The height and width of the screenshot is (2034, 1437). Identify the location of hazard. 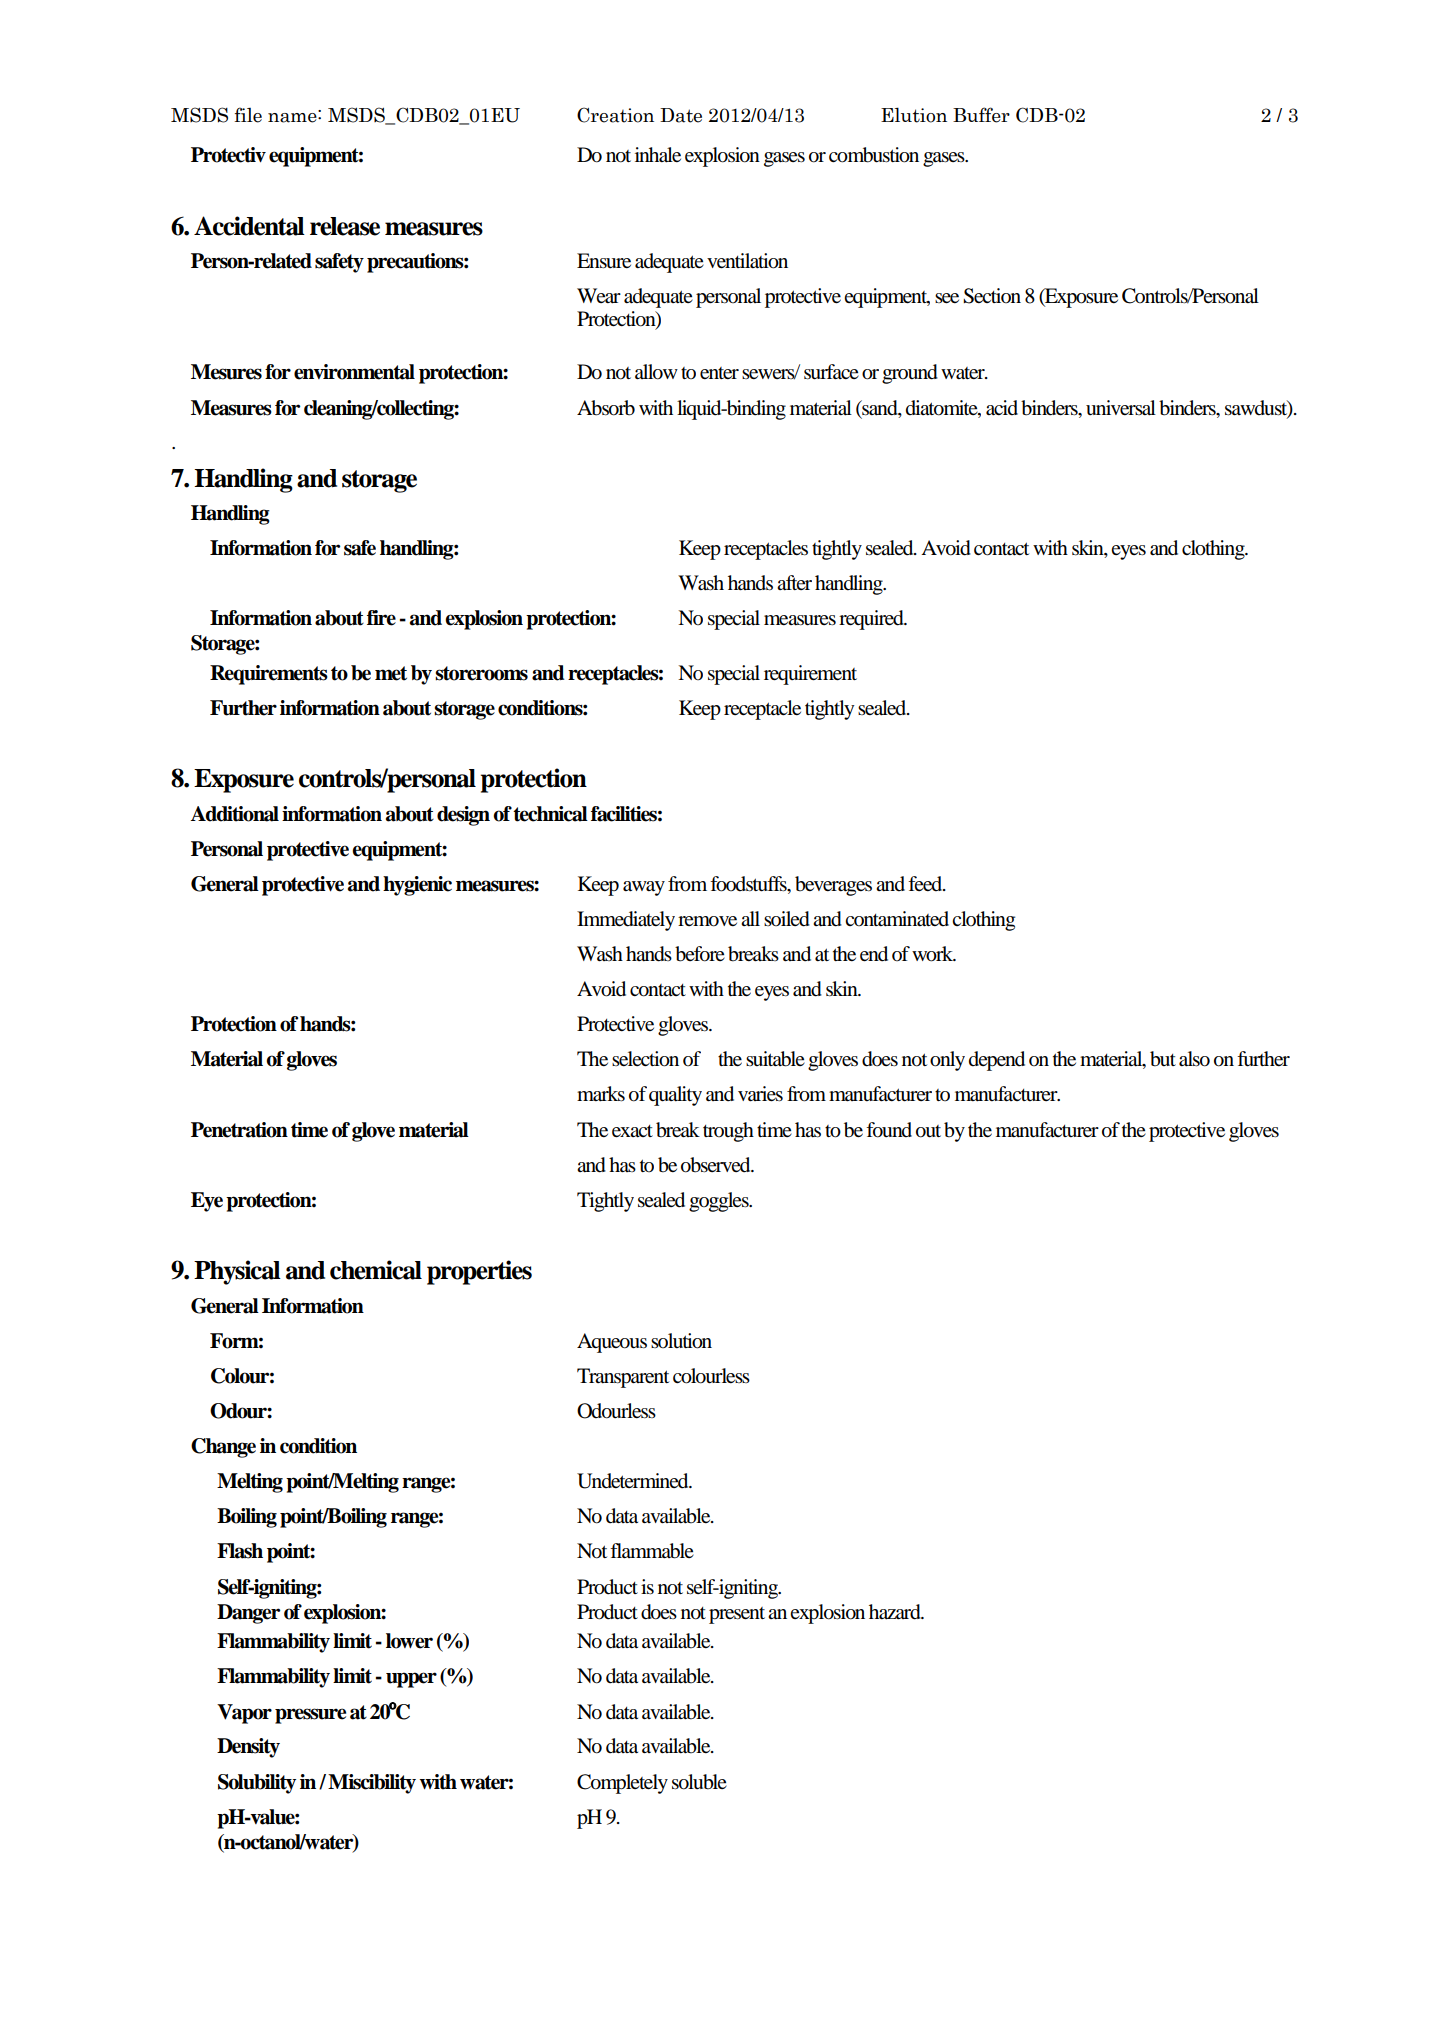
(896, 1612).
